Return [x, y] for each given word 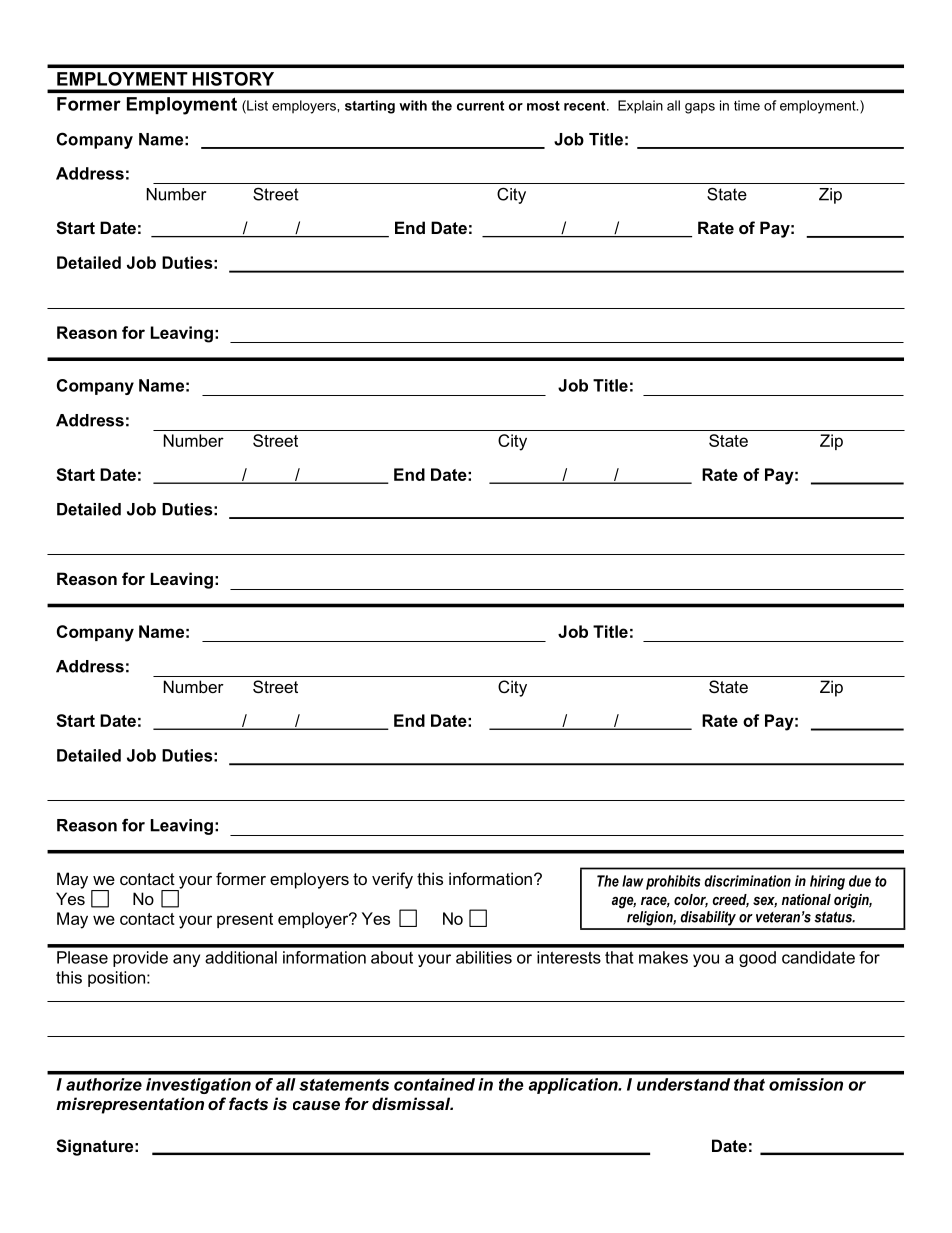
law [632, 881]
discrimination [747, 881]
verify [392, 880]
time [747, 105]
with [413, 105]
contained [434, 1084]
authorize [104, 1084]
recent [586, 106]
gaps [700, 108]
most [543, 106]
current [480, 106]
